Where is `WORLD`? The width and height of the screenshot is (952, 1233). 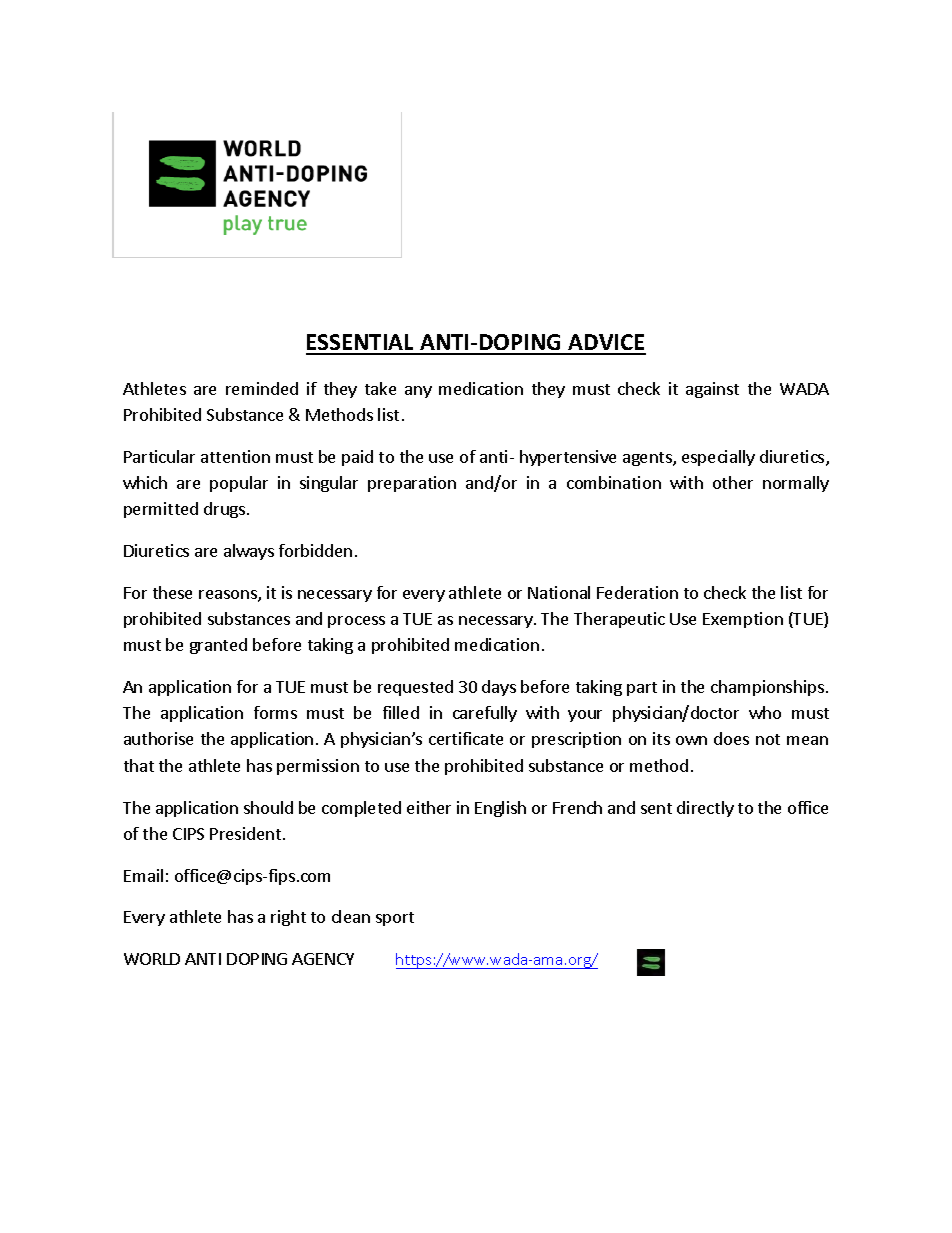
WORLD is located at coordinates (152, 959).
